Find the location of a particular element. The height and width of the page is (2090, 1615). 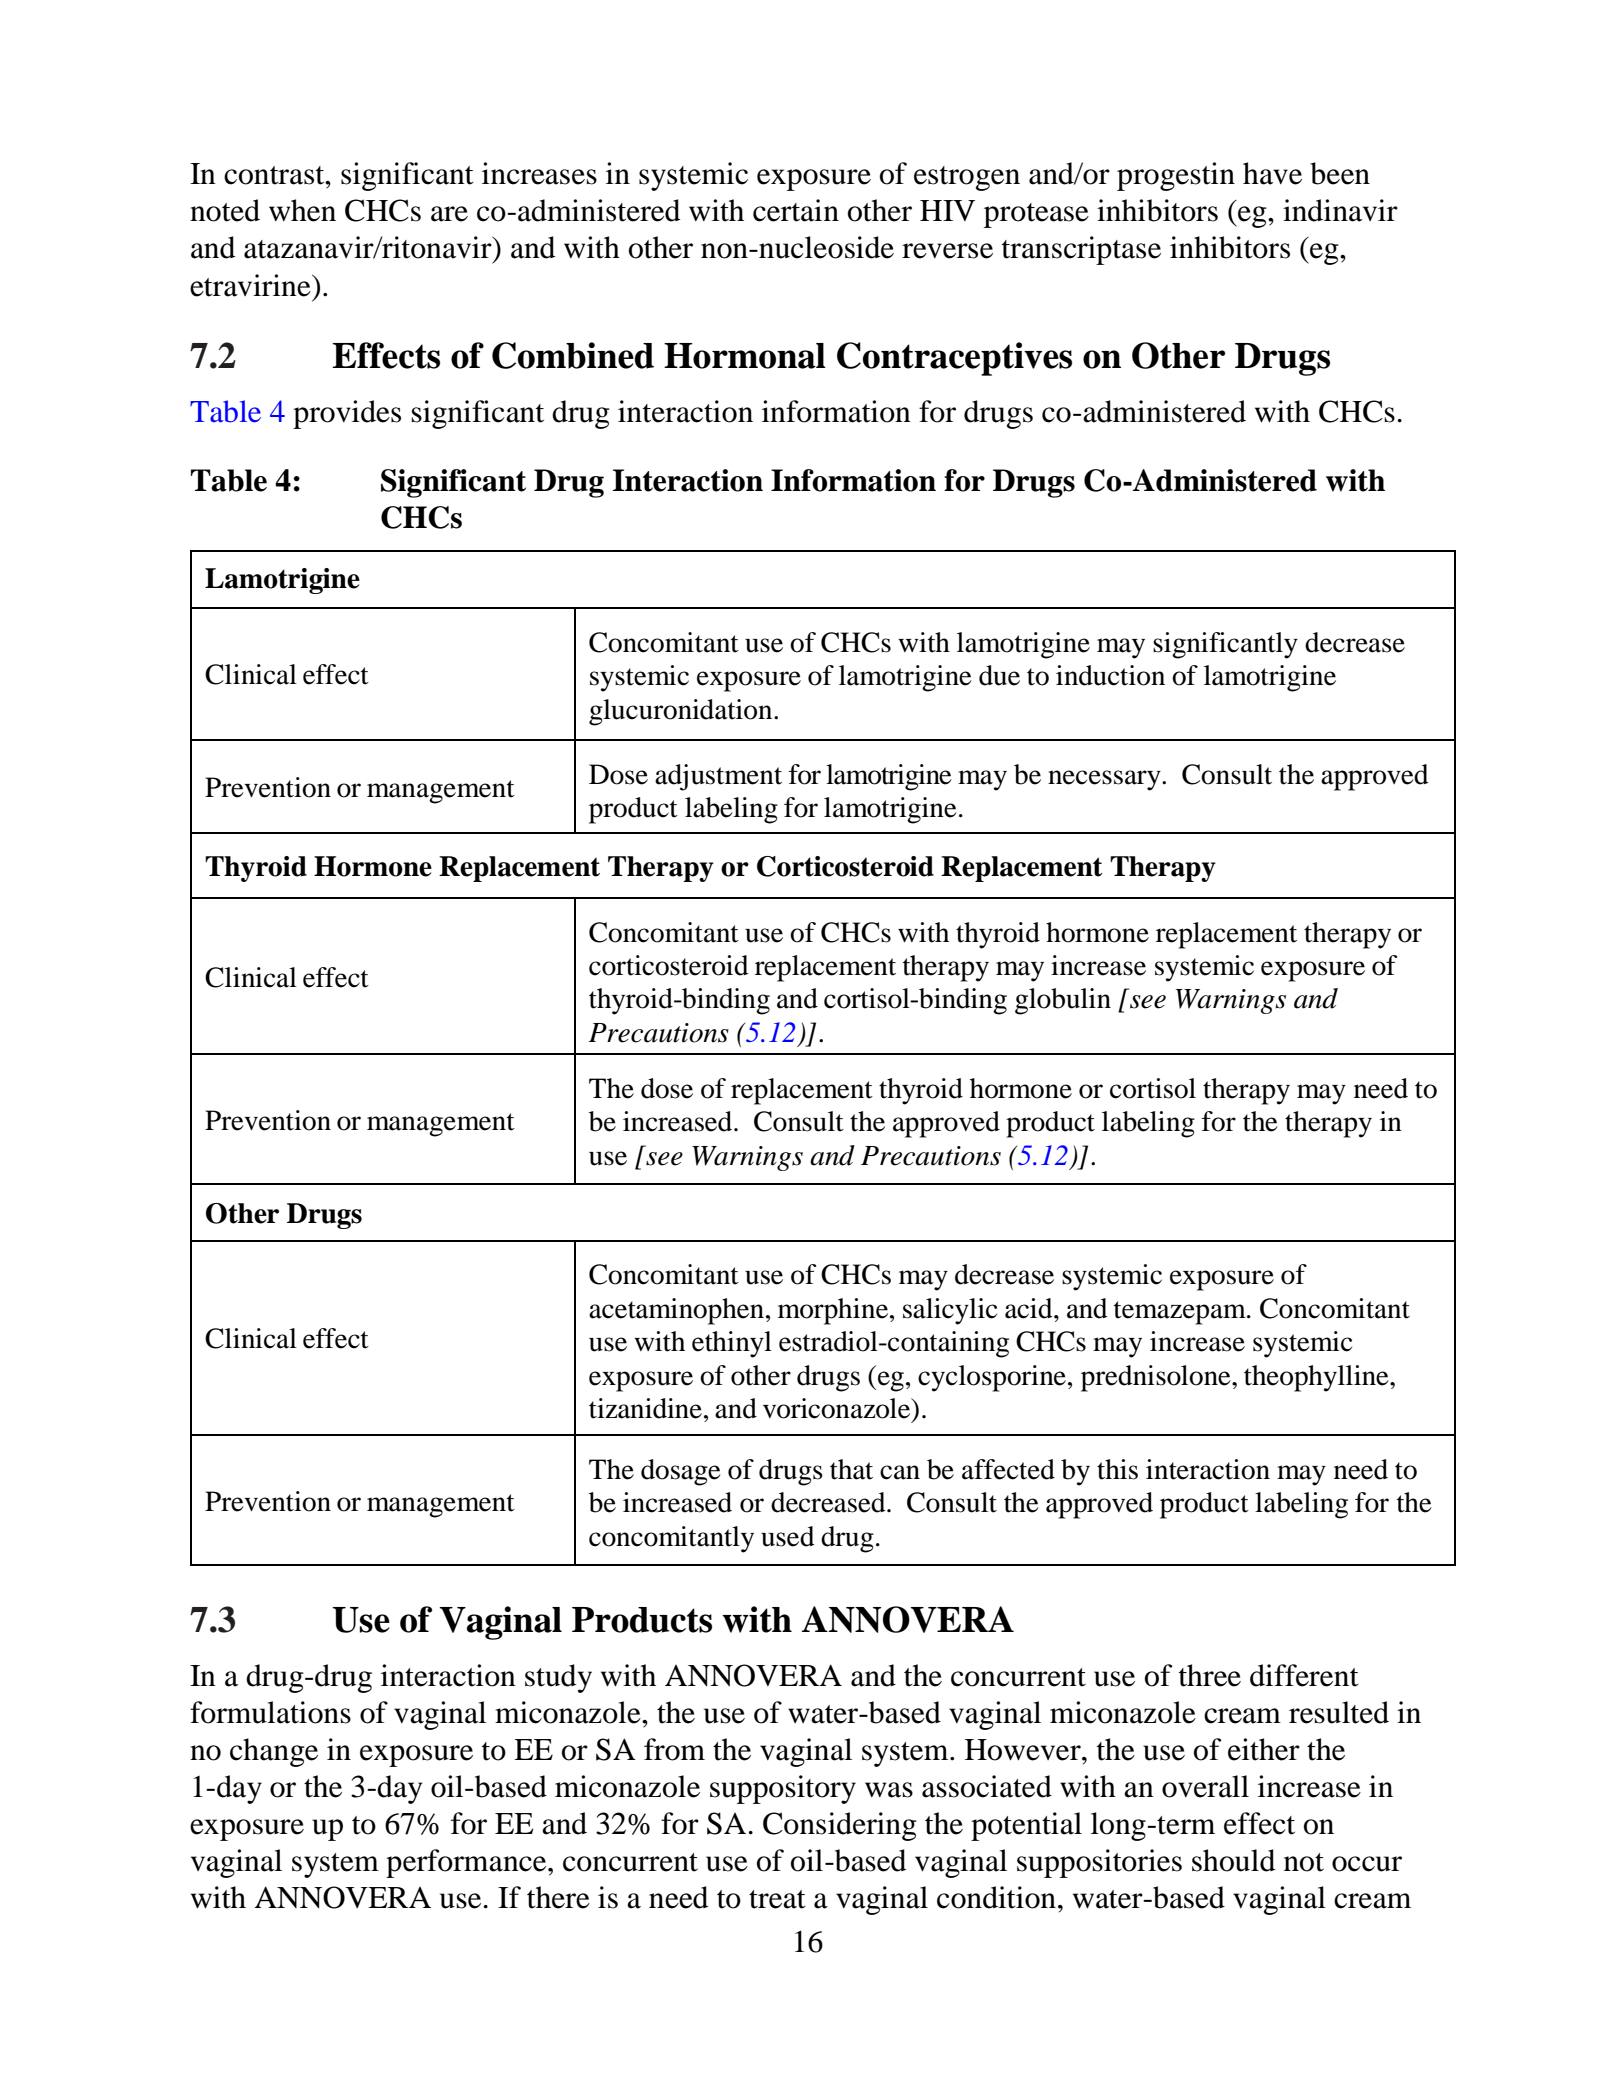

certain is located at coordinates (796, 210).
